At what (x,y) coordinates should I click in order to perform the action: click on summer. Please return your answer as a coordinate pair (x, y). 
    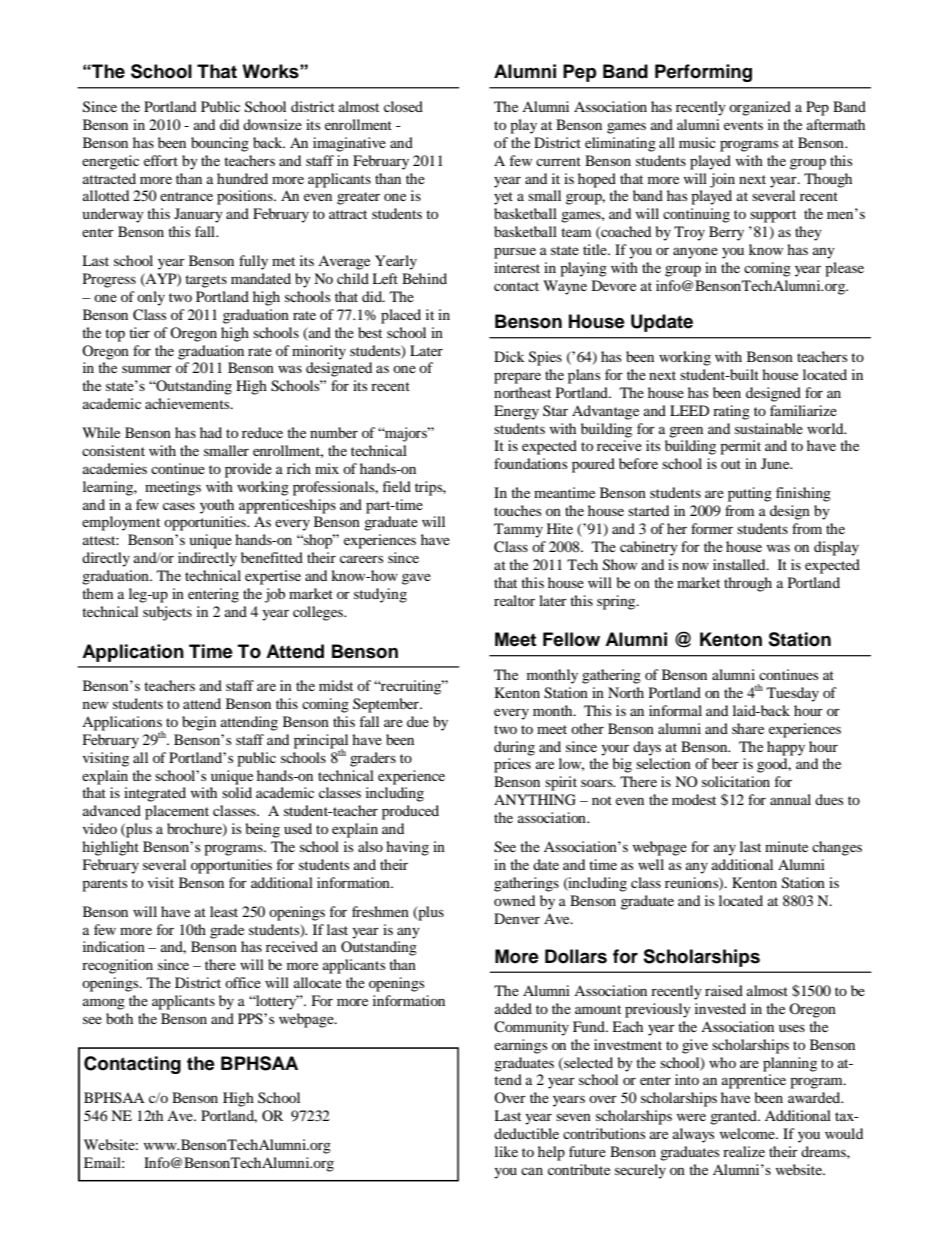
    Looking at the image, I should click on (147, 369).
